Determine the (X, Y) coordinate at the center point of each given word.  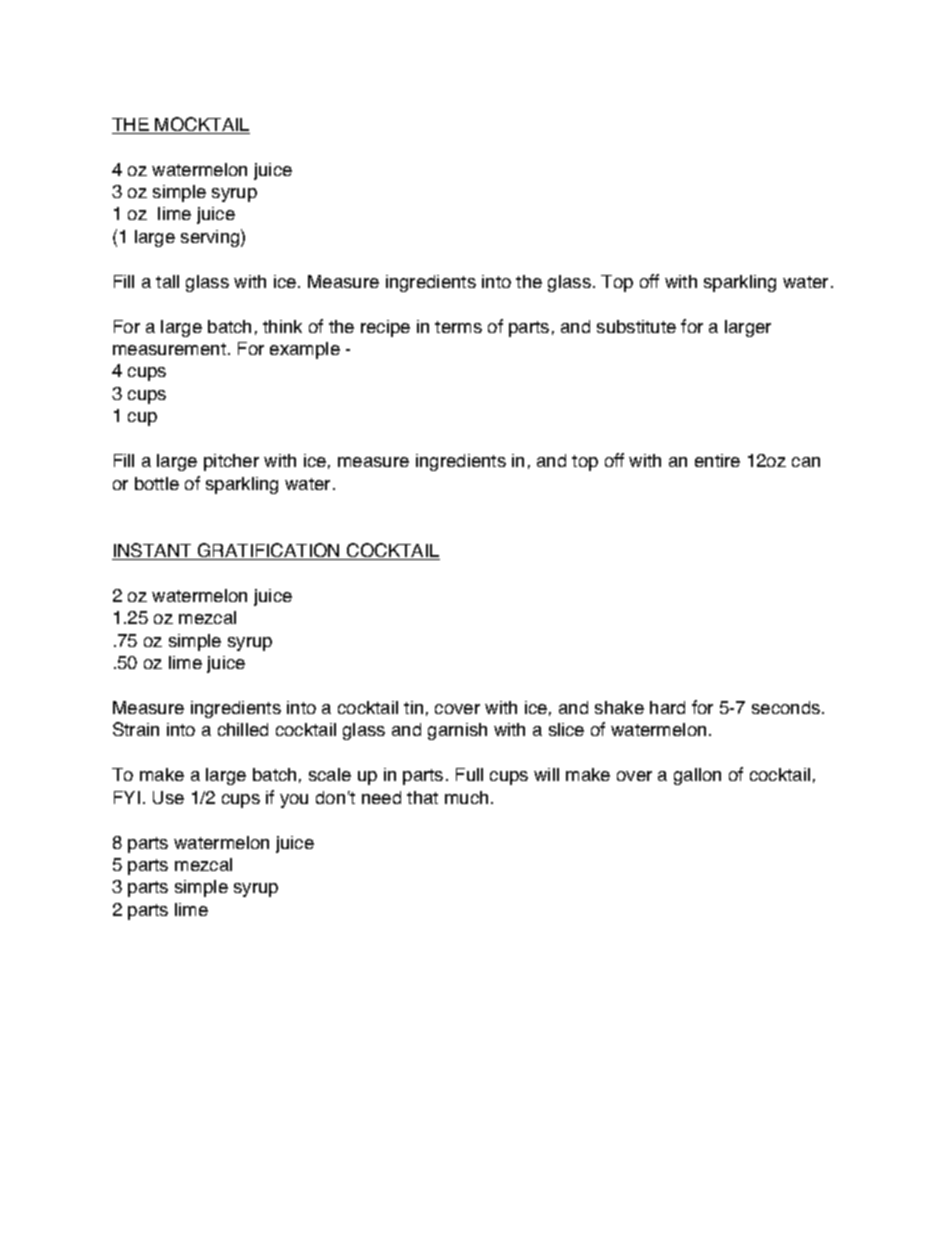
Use (168, 797)
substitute (636, 326)
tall (167, 281)
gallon (697, 776)
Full (469, 774)
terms (458, 327)
